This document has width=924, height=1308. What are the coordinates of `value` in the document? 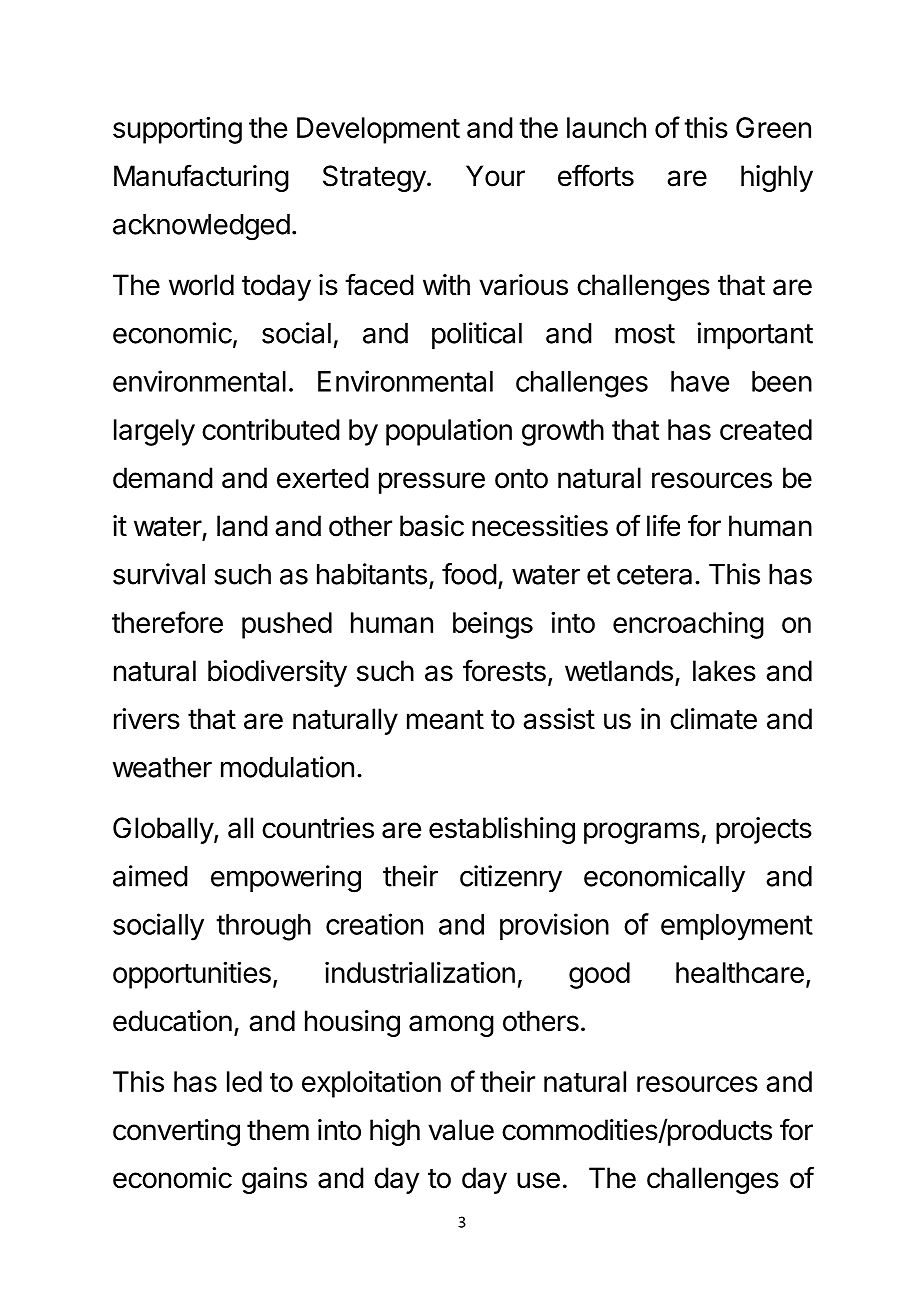 It's located at (461, 1130).
